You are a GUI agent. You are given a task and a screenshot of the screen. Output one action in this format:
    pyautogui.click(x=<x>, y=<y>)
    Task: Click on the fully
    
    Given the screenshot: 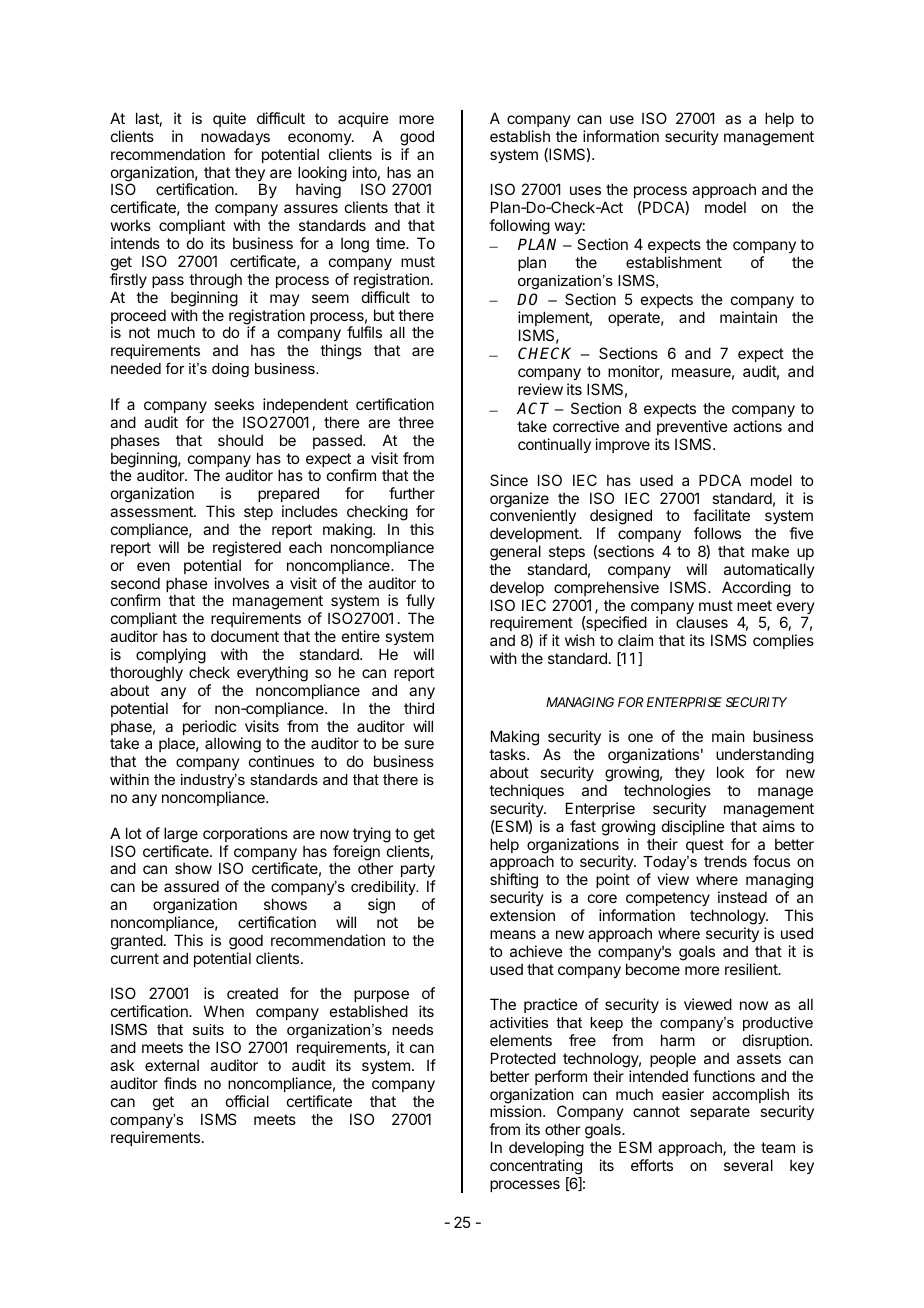 What is the action you would take?
    pyautogui.click(x=420, y=603)
